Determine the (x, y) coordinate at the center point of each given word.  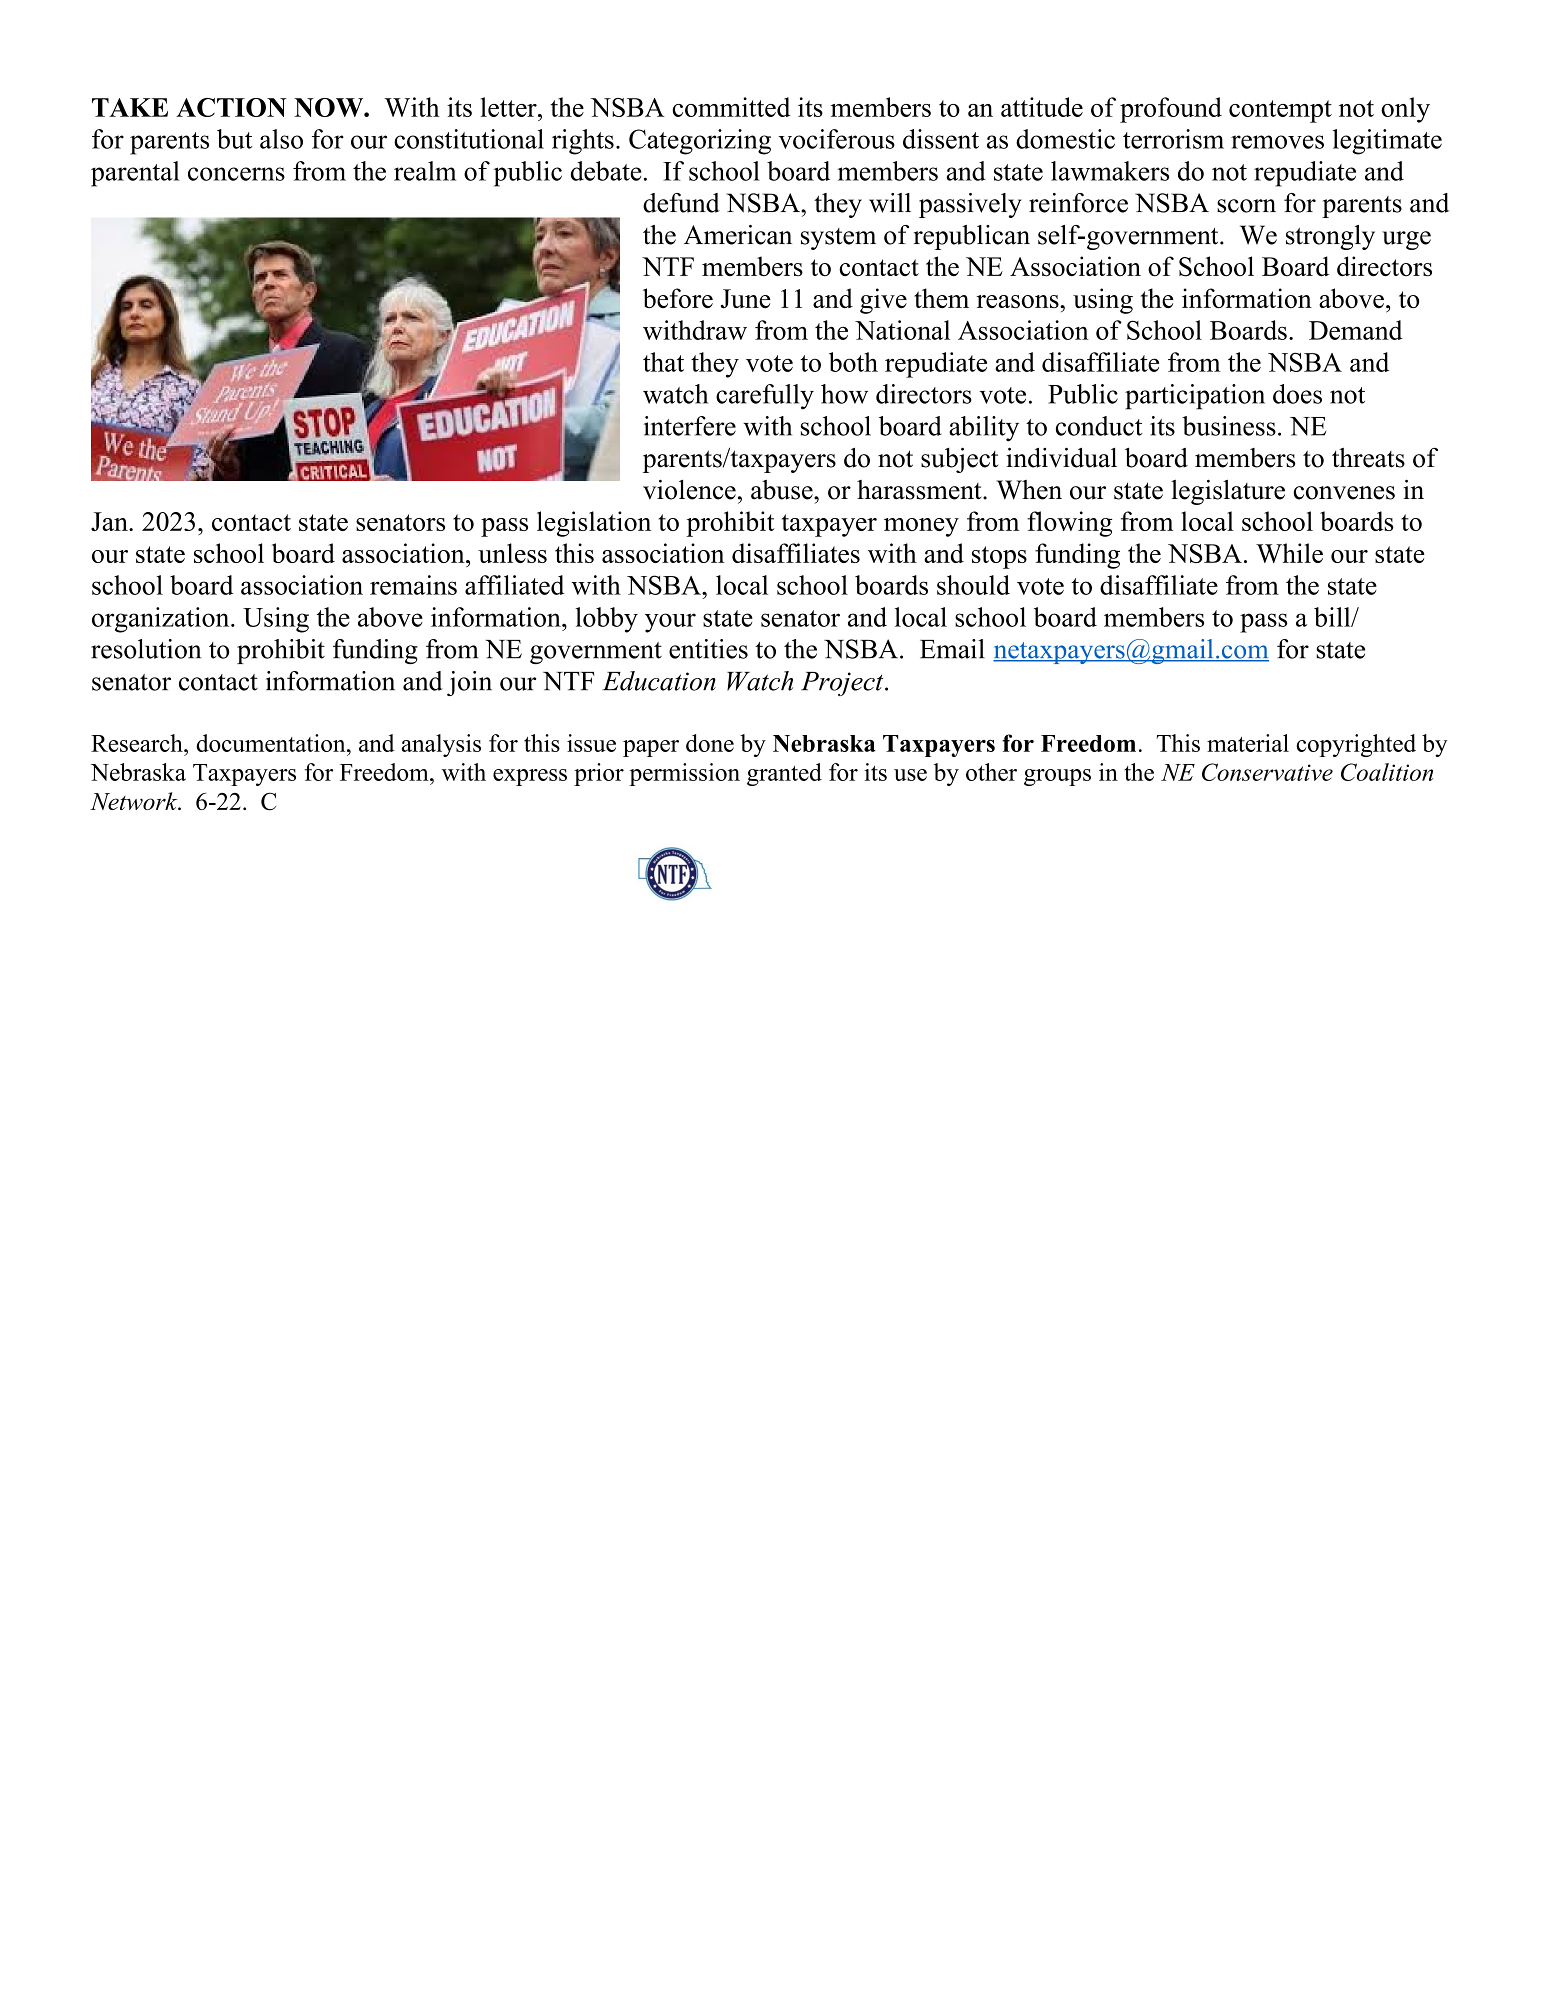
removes (1277, 142)
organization (162, 620)
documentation (272, 743)
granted (784, 774)
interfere (690, 426)
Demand (1356, 330)
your (670, 623)
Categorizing (700, 142)
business (1229, 426)
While (1289, 553)
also (281, 139)
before (678, 298)
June (746, 299)
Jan (110, 521)
